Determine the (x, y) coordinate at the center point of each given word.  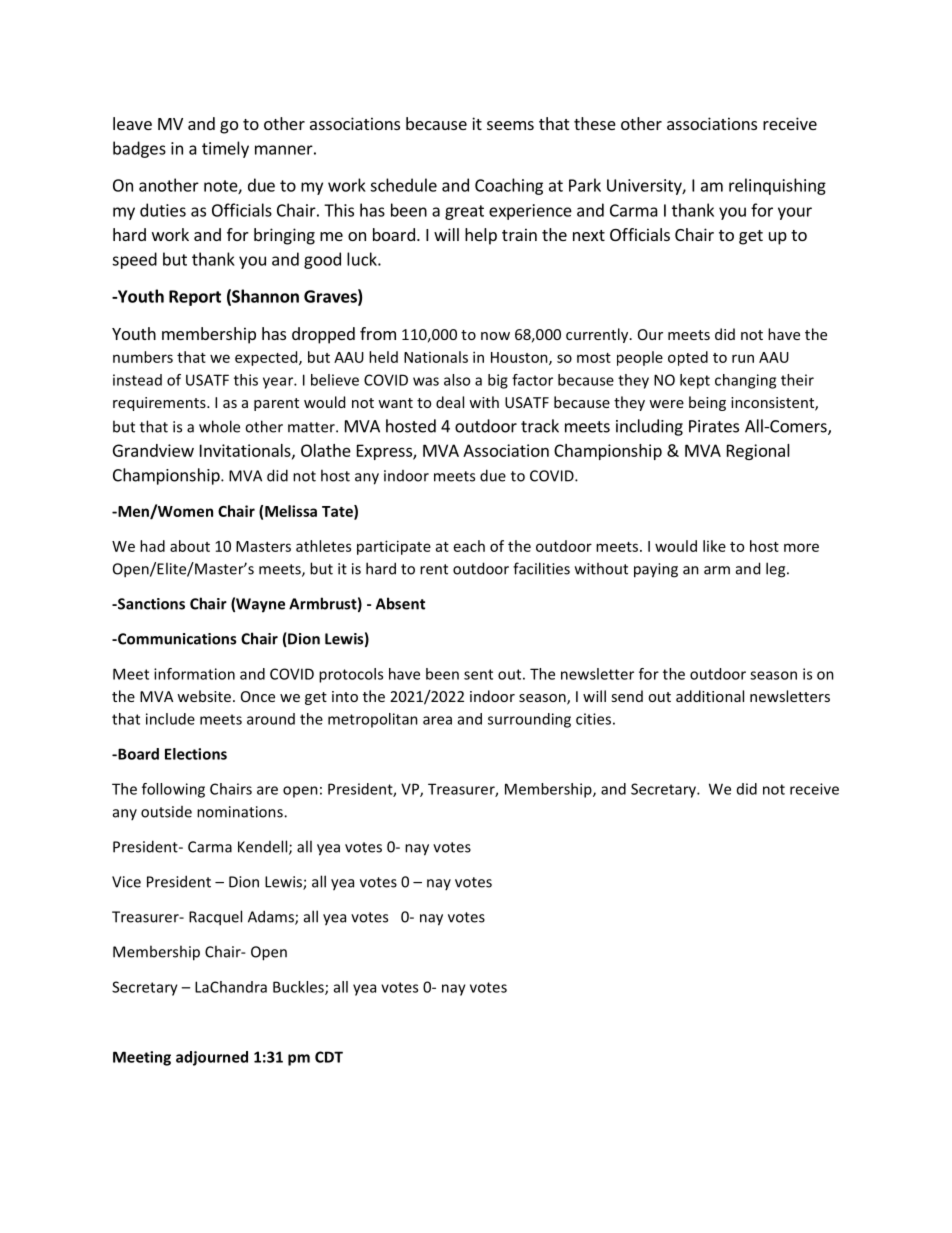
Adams (272, 917)
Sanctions (150, 604)
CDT (329, 1057)
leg (777, 570)
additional (710, 696)
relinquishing (777, 186)
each (469, 546)
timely (225, 149)
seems (510, 125)
